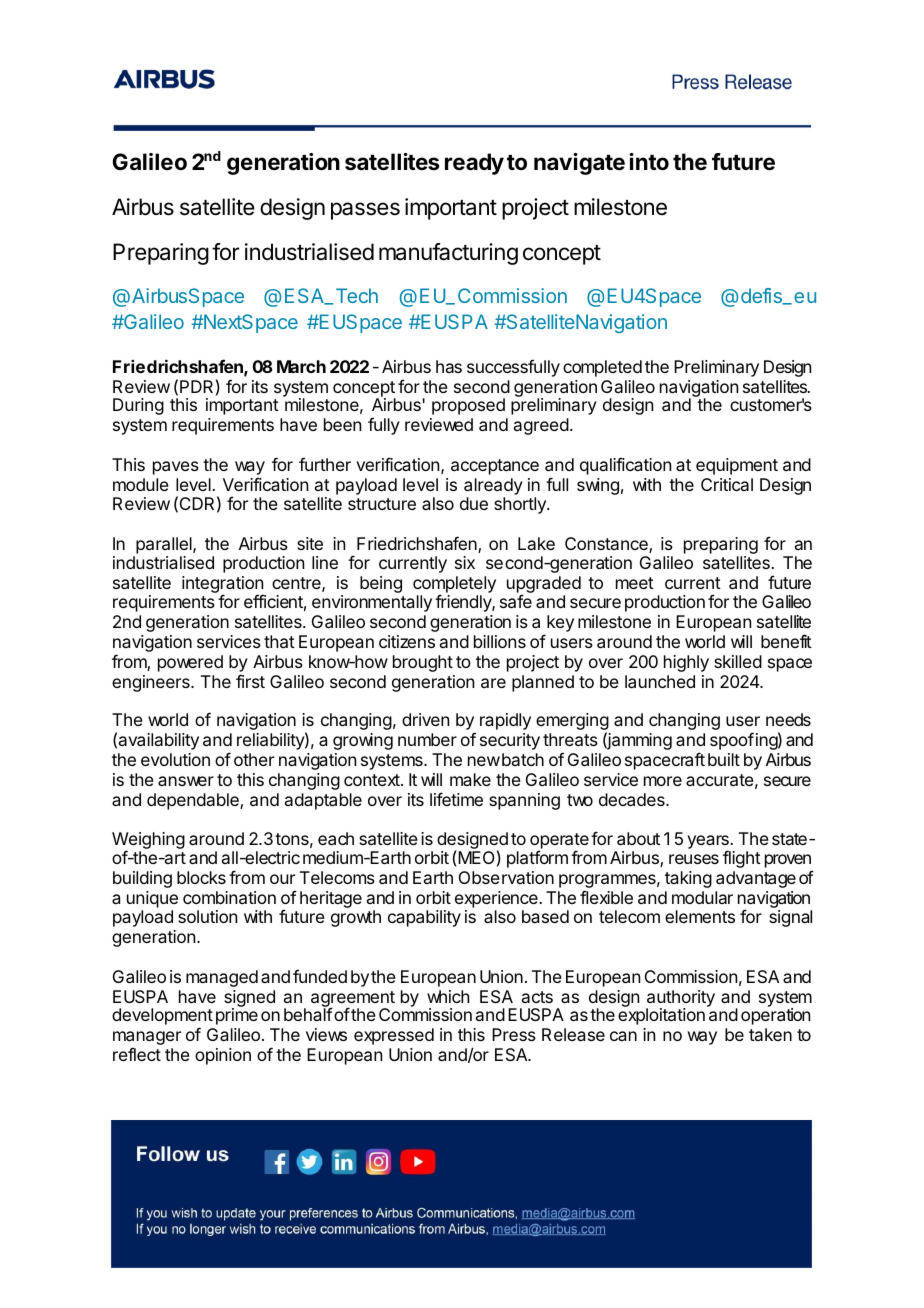  Describe the element at coordinates (365, 211) in the screenshot. I see `passes` at that location.
